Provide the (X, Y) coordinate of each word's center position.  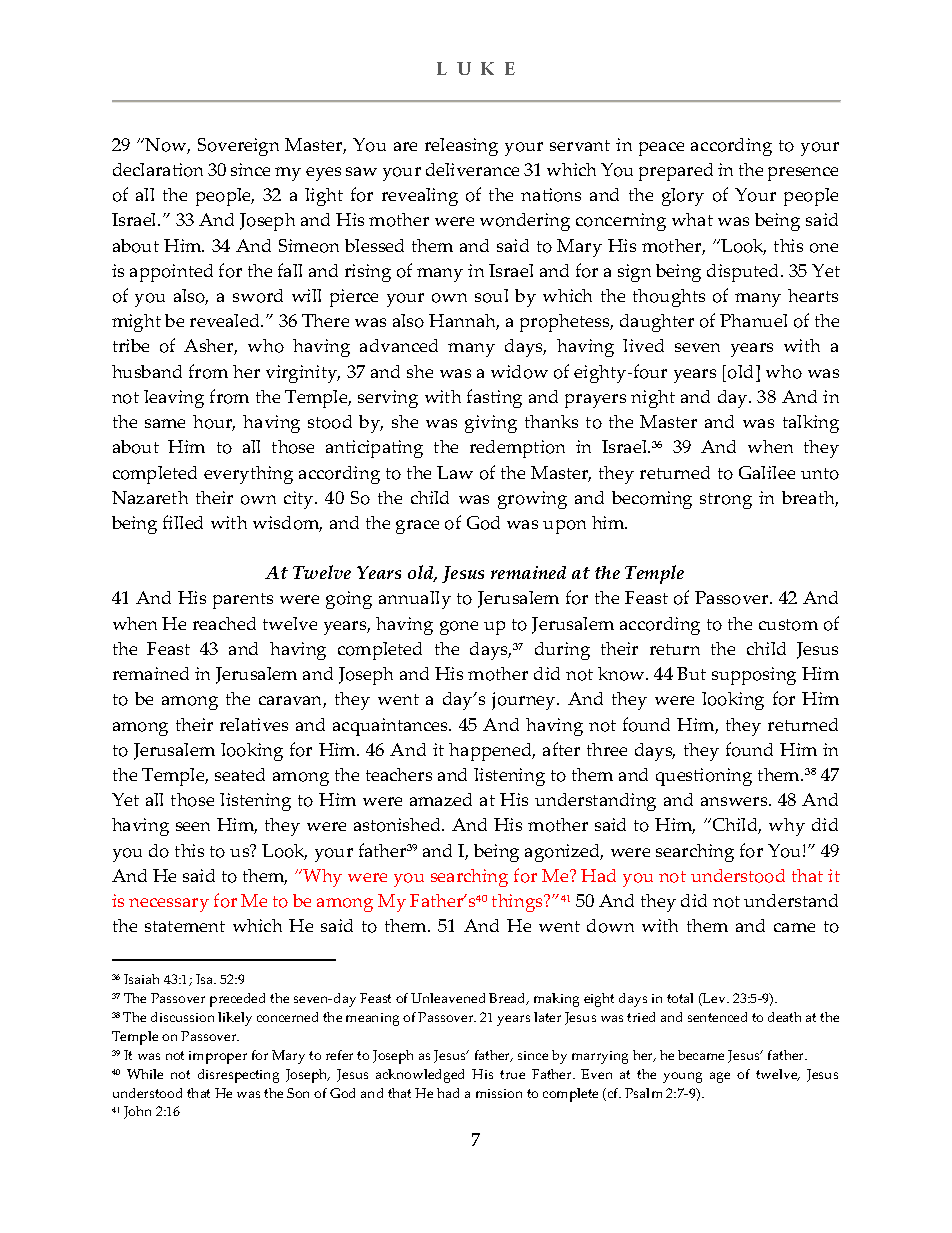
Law (455, 472)
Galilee (767, 472)
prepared (676, 172)
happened (492, 752)
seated (240, 774)
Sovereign (238, 147)
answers (735, 801)
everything (248, 475)
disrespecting (238, 1076)
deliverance (472, 169)
